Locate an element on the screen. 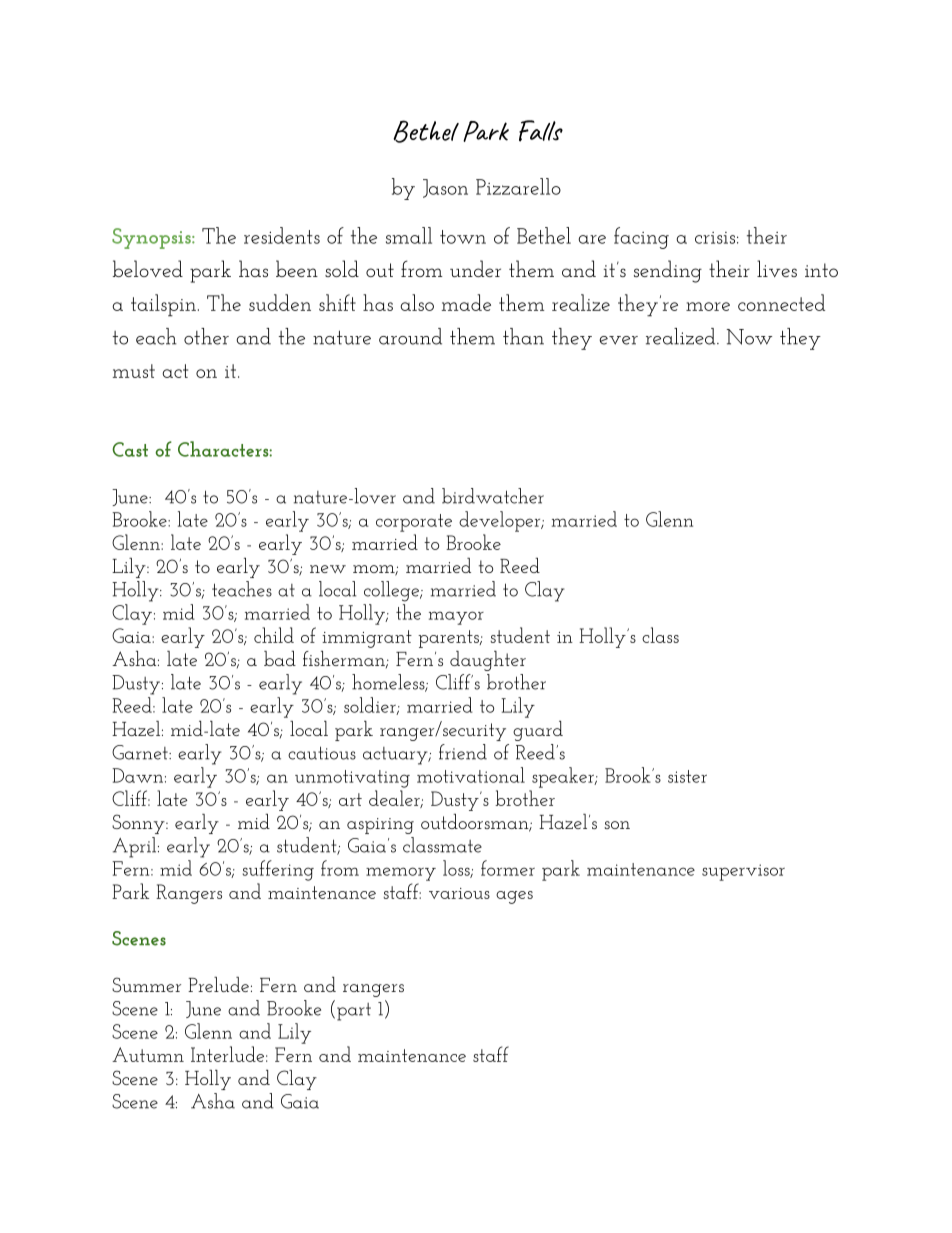 The width and height of the screenshot is (952, 1233). daughter is located at coordinates (488, 661).
